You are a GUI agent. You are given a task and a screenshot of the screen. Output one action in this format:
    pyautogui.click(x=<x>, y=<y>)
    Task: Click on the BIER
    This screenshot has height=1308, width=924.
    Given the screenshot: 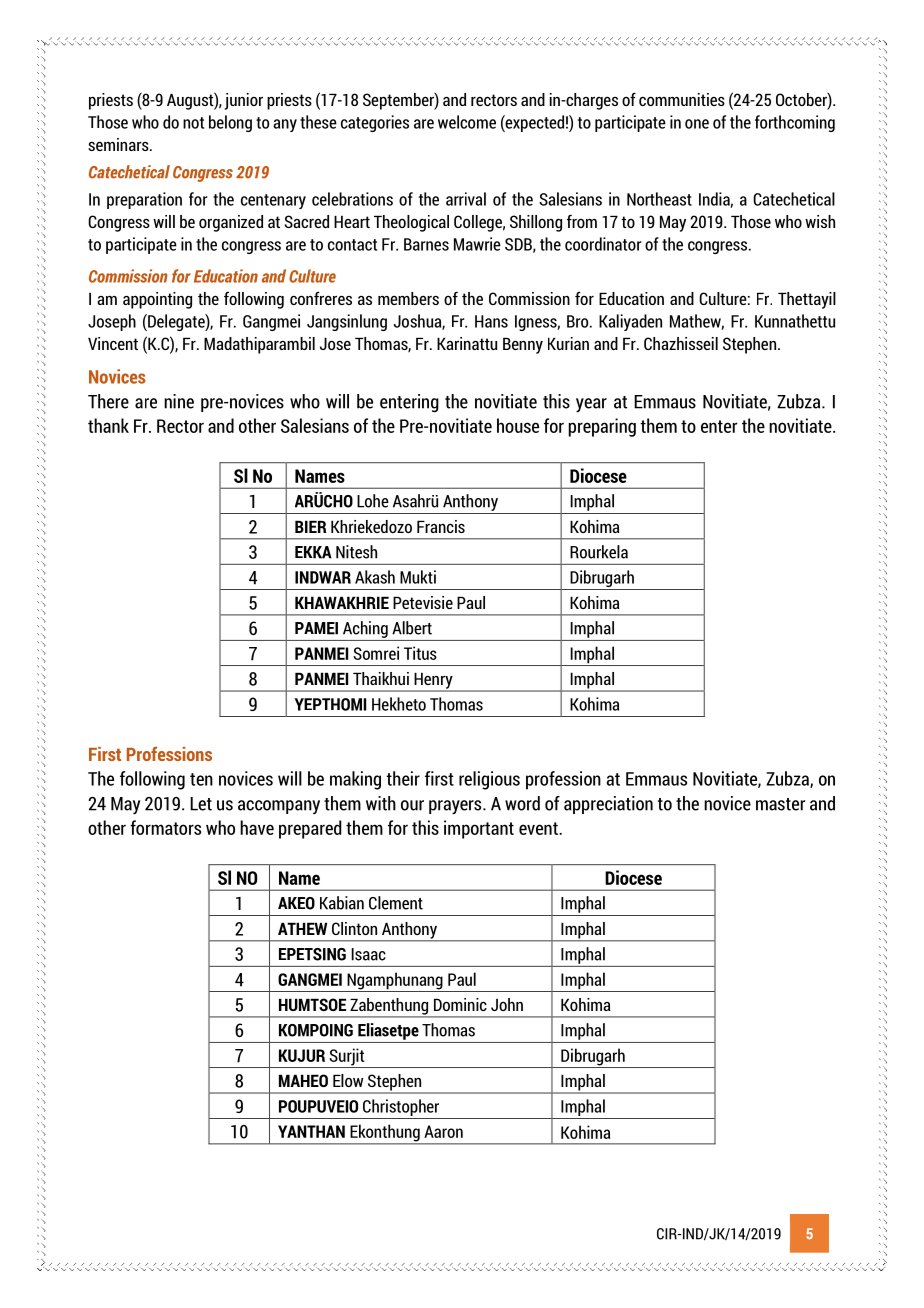 What is the action you would take?
    pyautogui.click(x=310, y=526)
